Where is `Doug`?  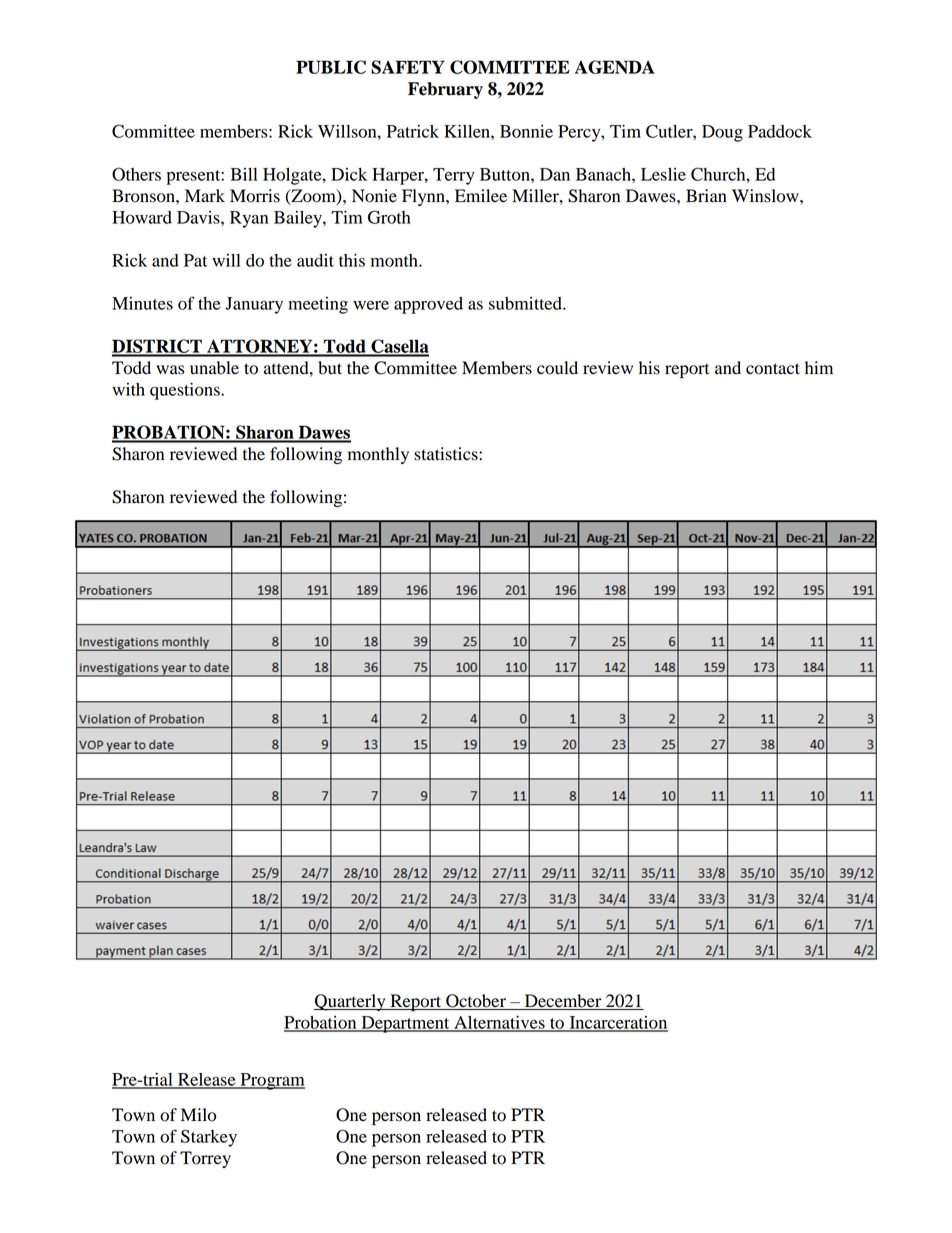 Doug is located at coordinates (722, 133).
